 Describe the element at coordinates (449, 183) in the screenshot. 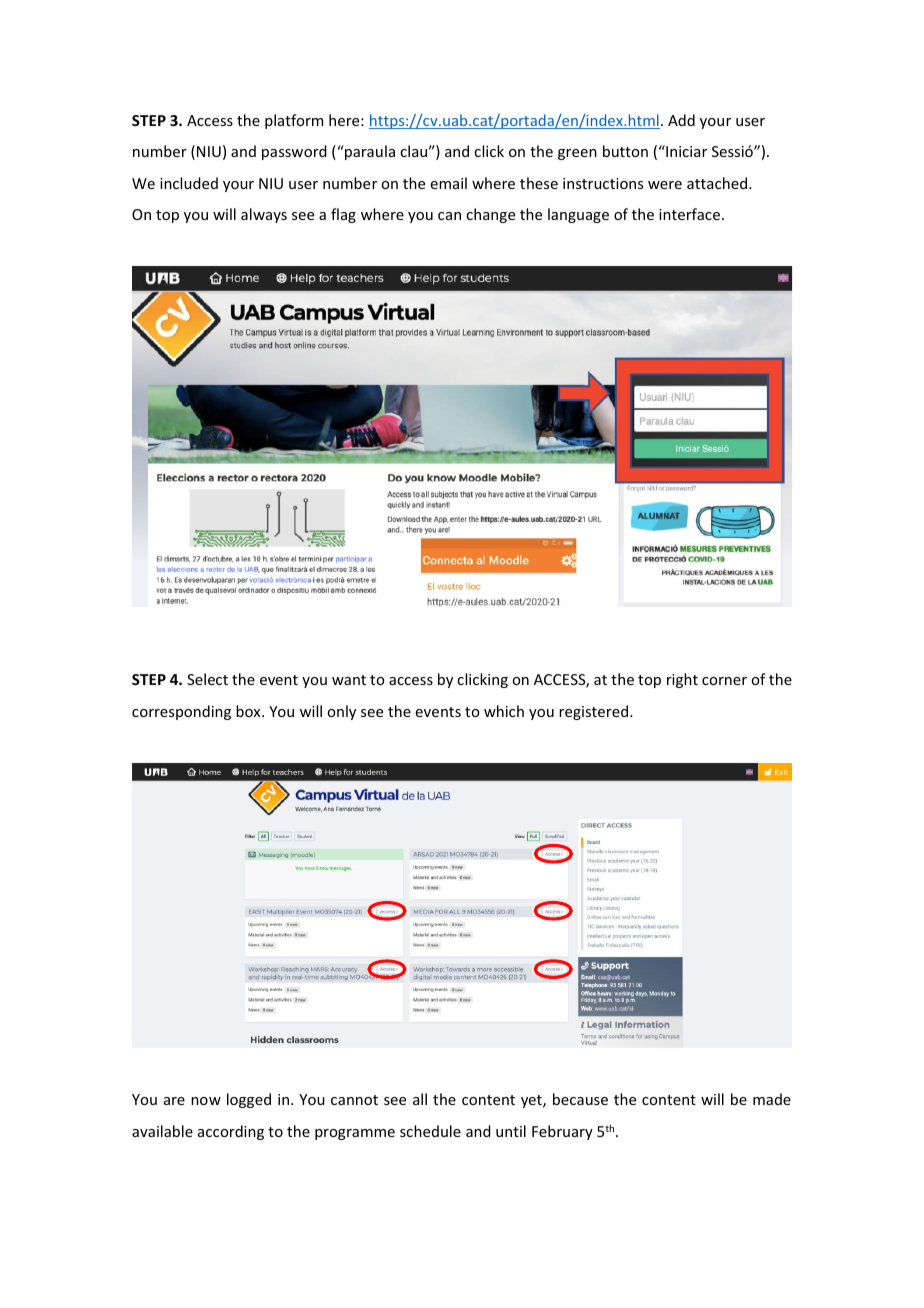

I see `email` at that location.
